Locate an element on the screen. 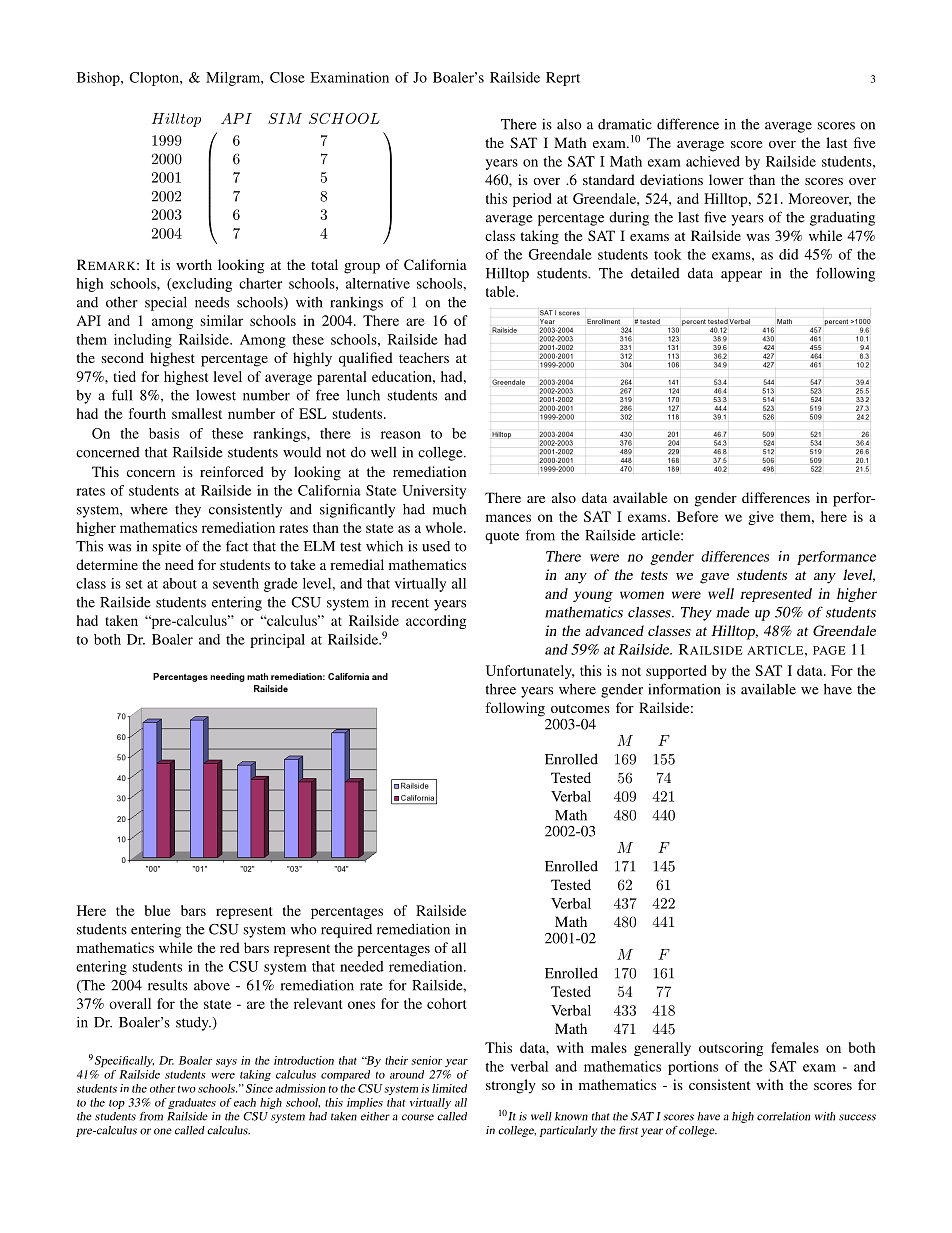 This screenshot has height=1233, width=952. study is located at coordinates (193, 1024).
